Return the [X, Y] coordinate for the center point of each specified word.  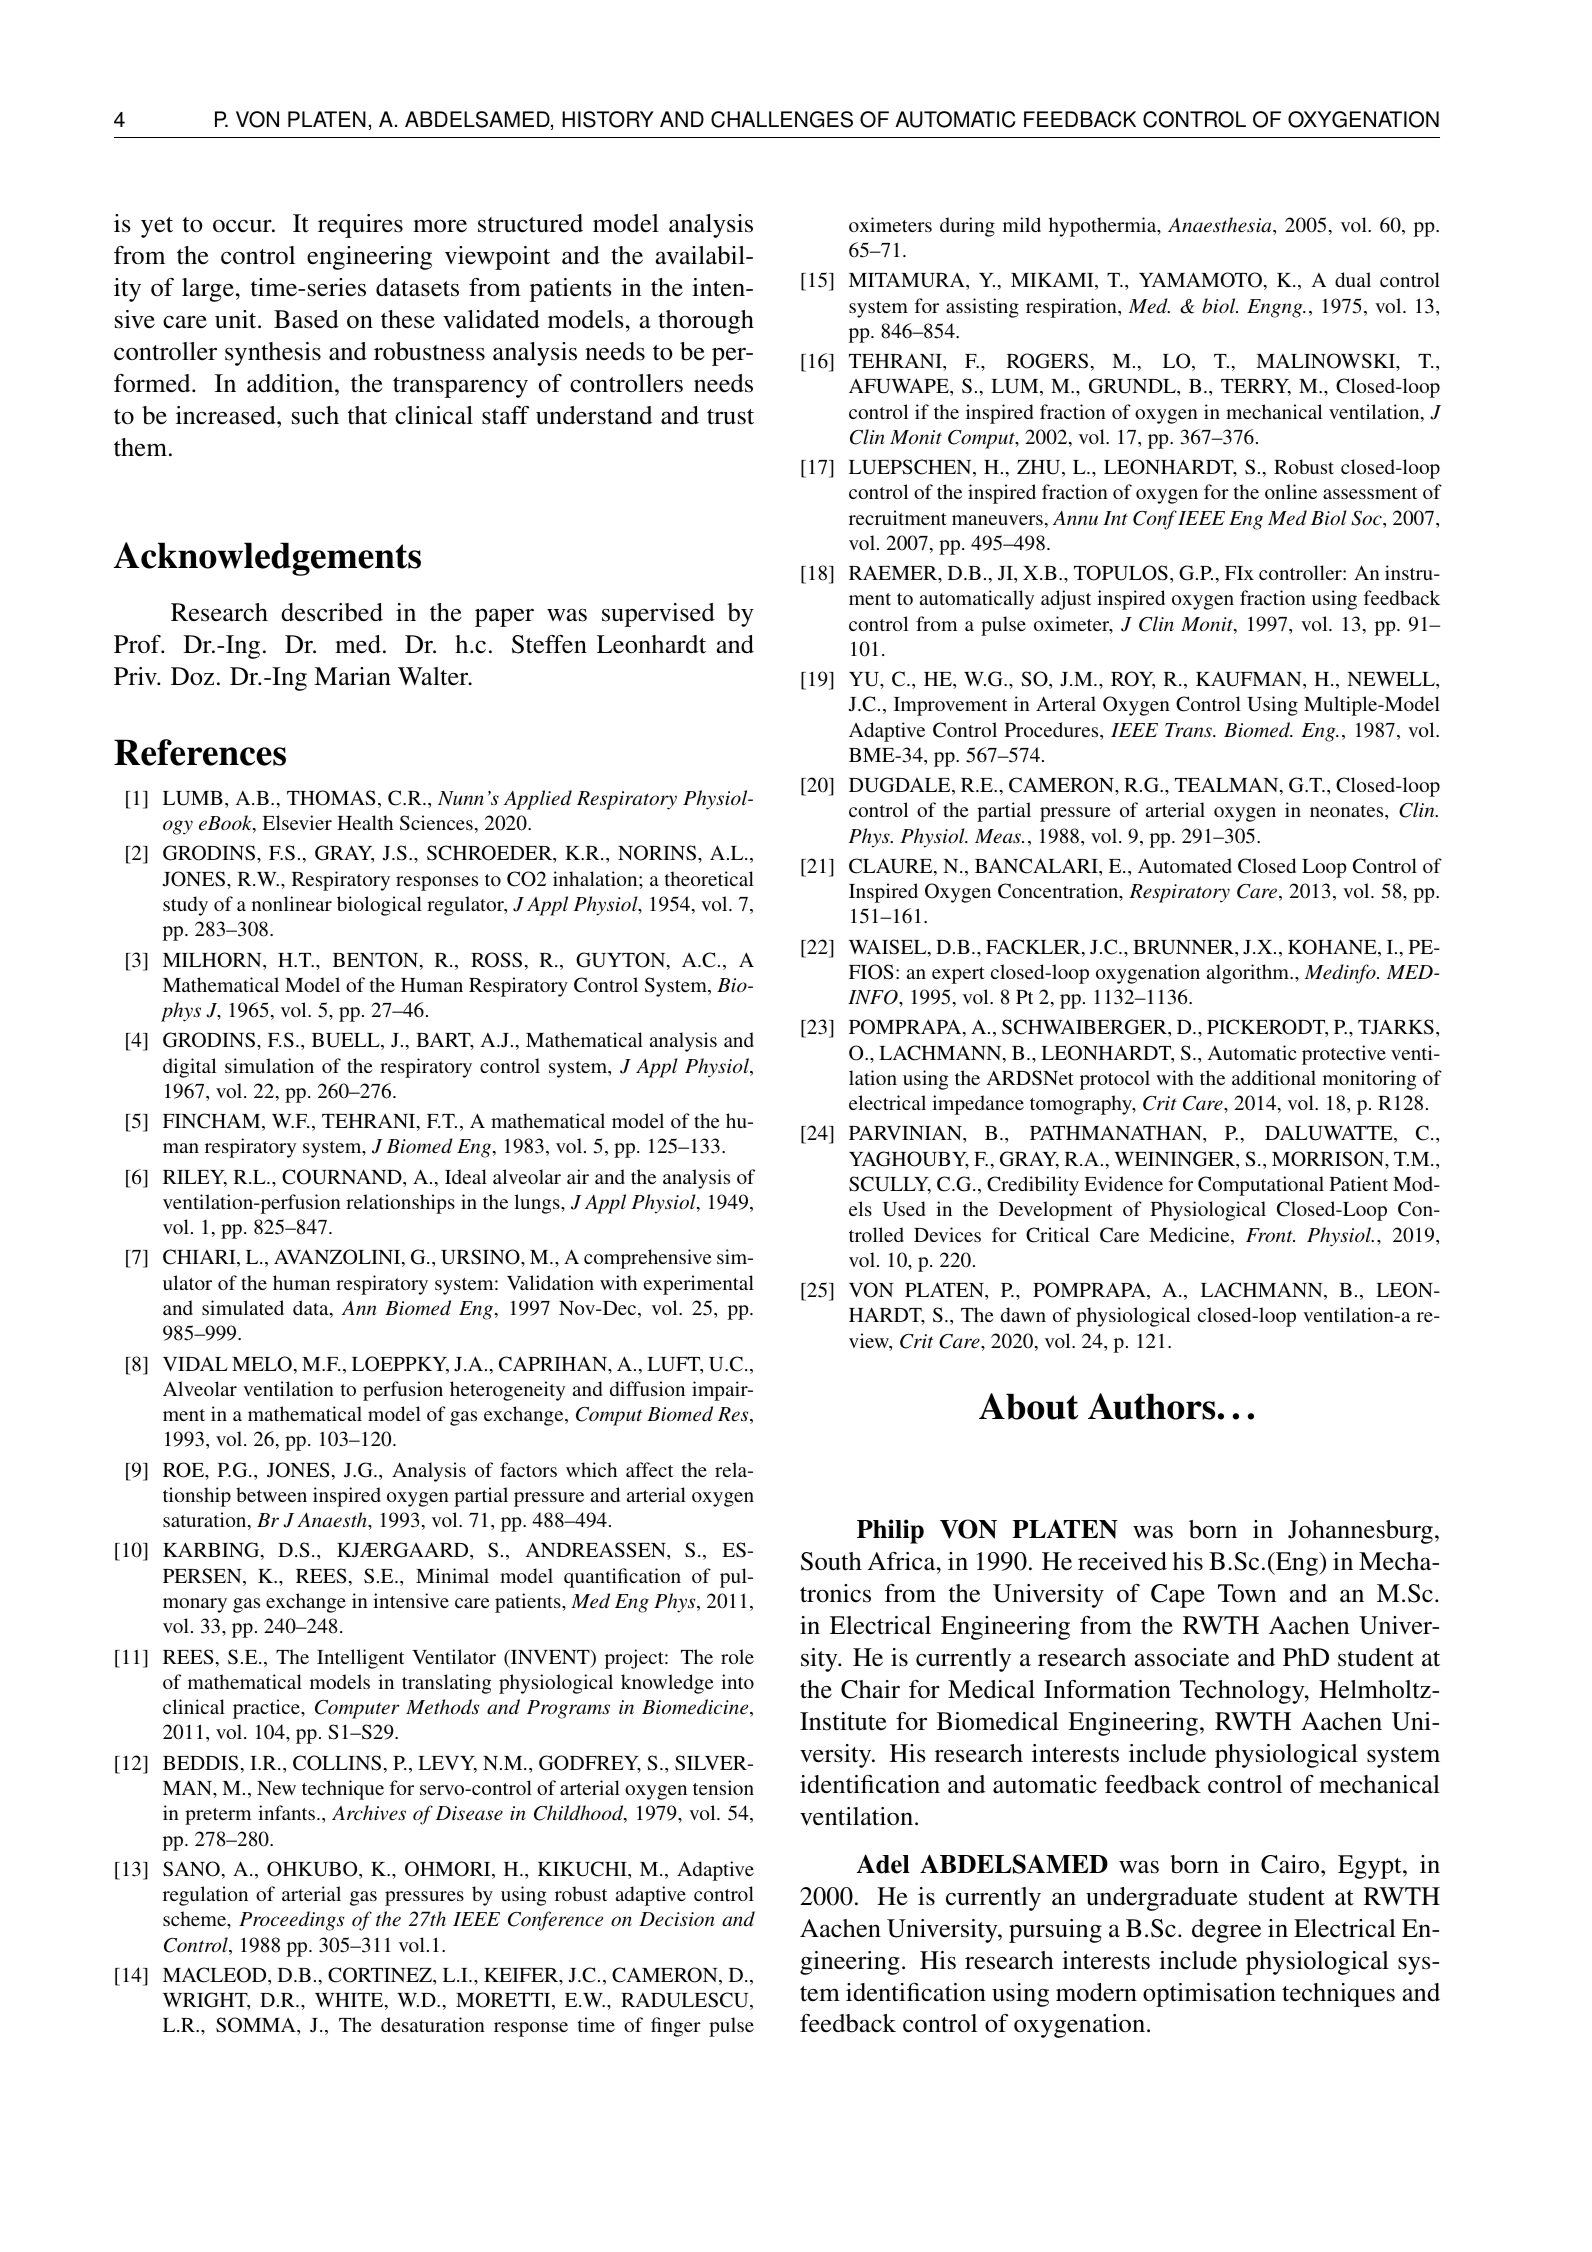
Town [1247, 1593]
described [332, 612]
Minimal [452, 1575]
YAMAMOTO [1200, 280]
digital [189, 1068]
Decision [676, 1919]
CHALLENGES [782, 119]
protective [1344, 1055]
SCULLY [890, 1185]
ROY [1133, 680]
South [831, 1561]
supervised [658, 615]
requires [360, 226]
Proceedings [291, 1921]
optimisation [1209, 1995]
